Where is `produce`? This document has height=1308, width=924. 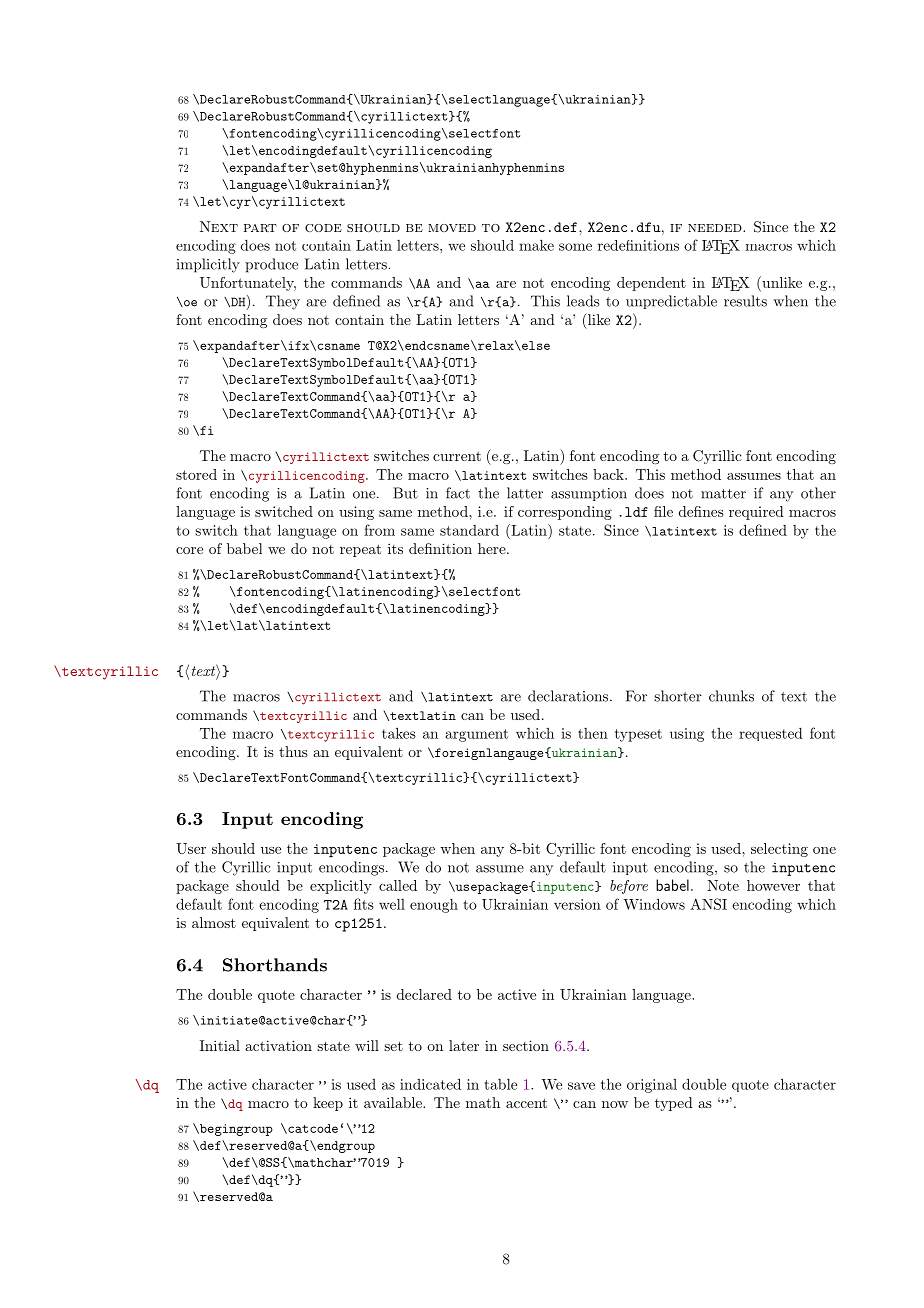
produce is located at coordinates (271, 265).
